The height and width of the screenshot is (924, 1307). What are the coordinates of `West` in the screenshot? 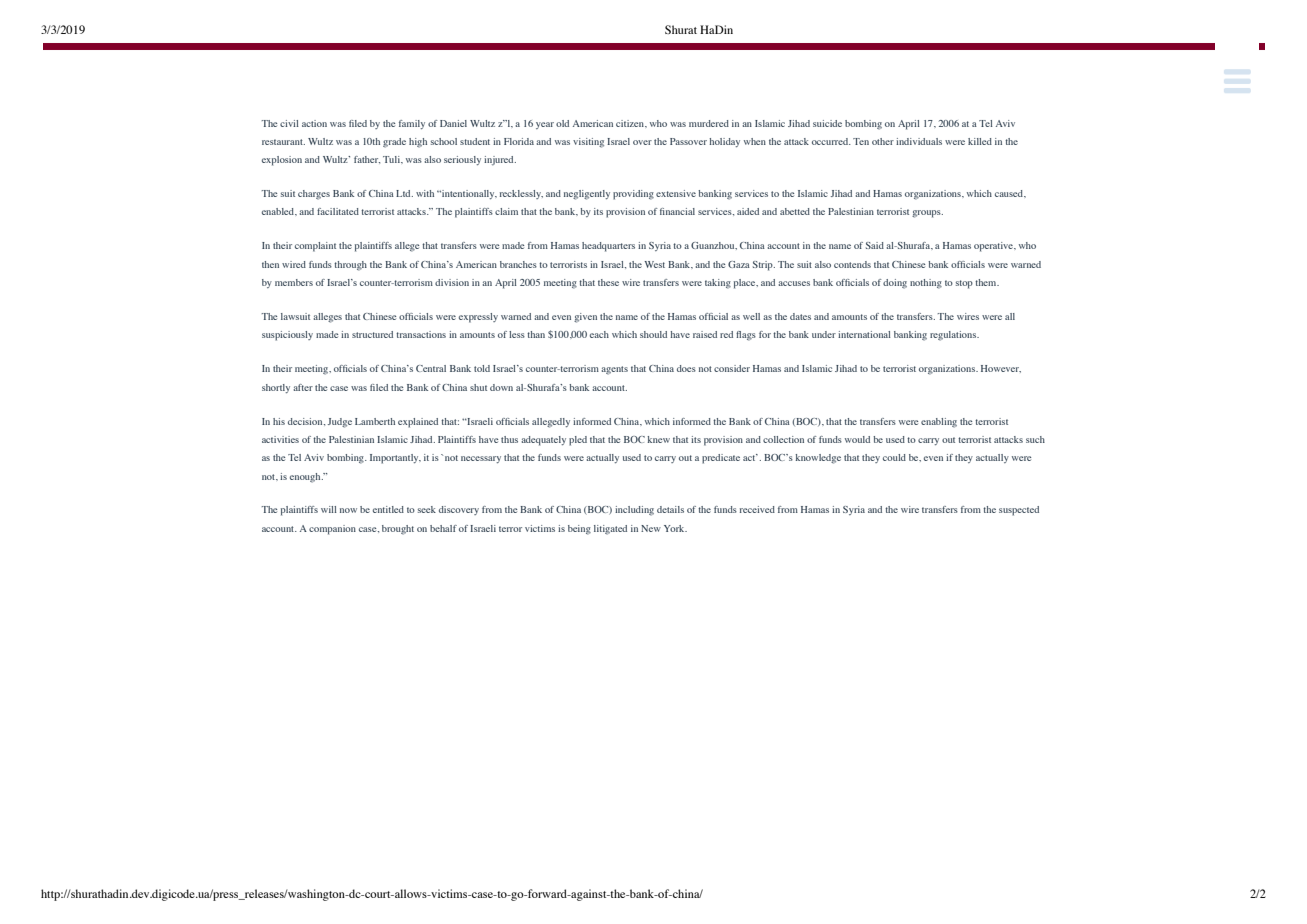 It's located at (654, 264).
